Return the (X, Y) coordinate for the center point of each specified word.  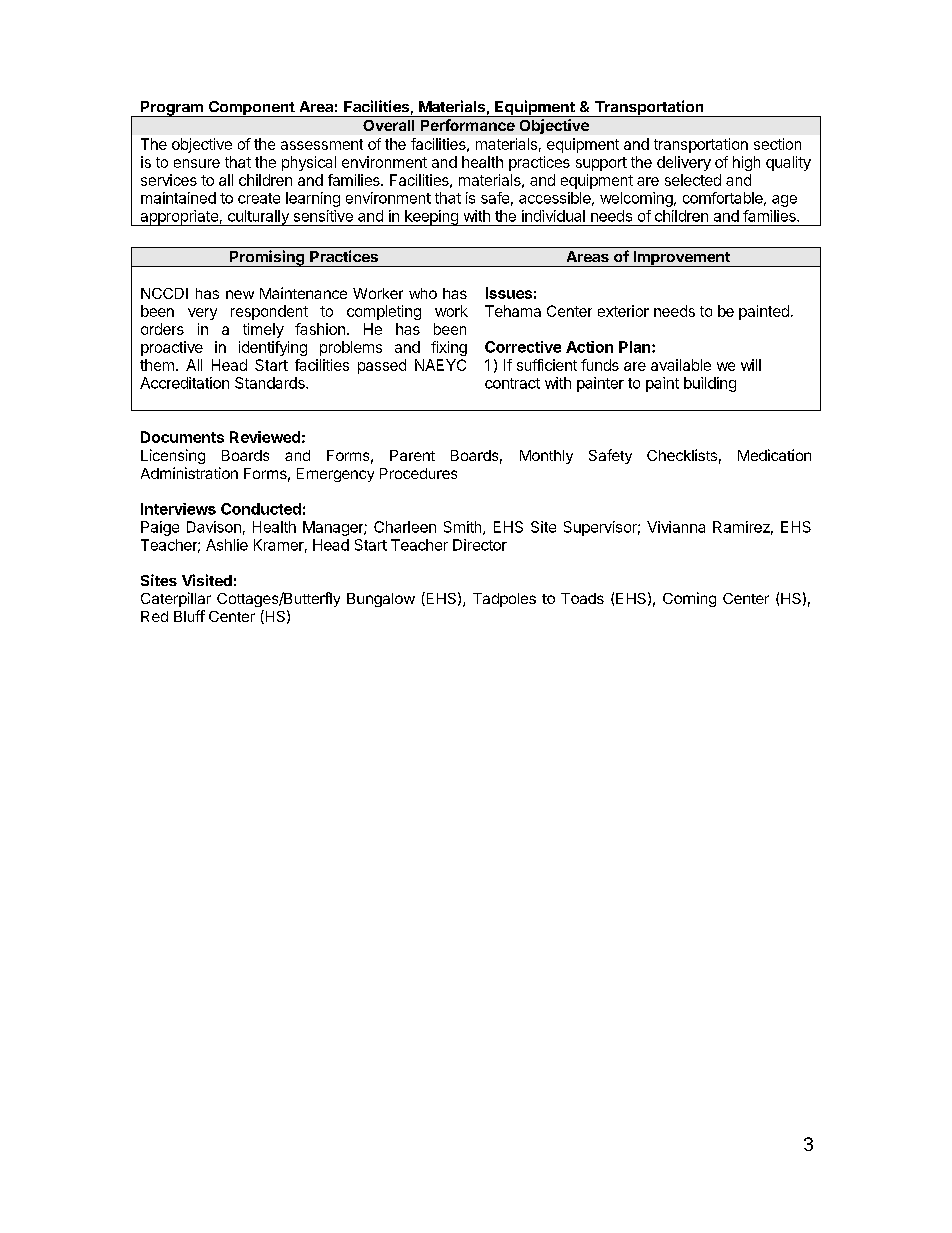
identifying (273, 348)
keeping (431, 218)
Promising (267, 258)
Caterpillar (176, 599)
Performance (468, 125)
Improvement (681, 259)
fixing (449, 348)
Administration (189, 473)
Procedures (418, 473)
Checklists (682, 455)
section (777, 144)
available (681, 365)
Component (251, 109)
